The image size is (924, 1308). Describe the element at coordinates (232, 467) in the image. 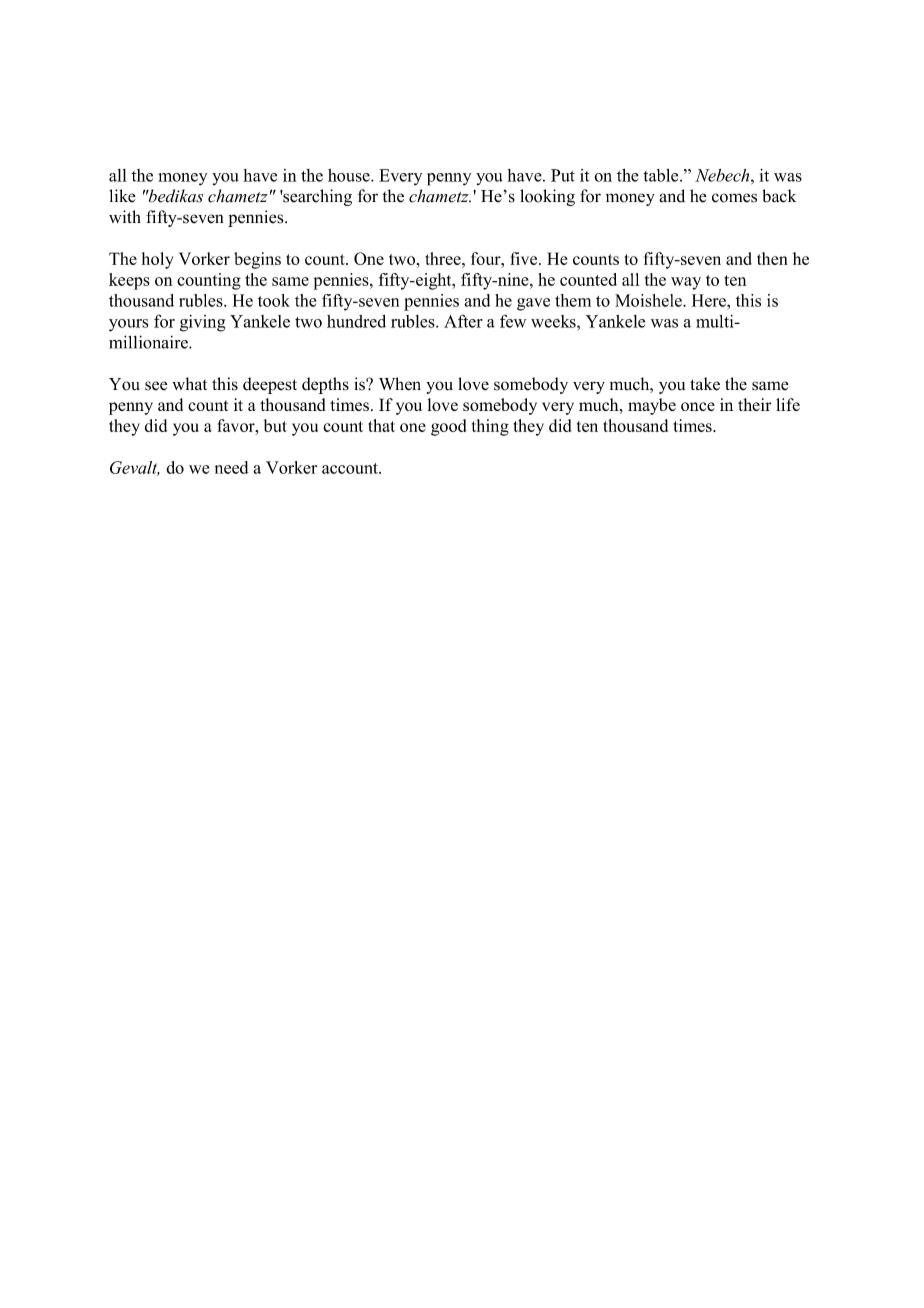

I see `need` at that location.
